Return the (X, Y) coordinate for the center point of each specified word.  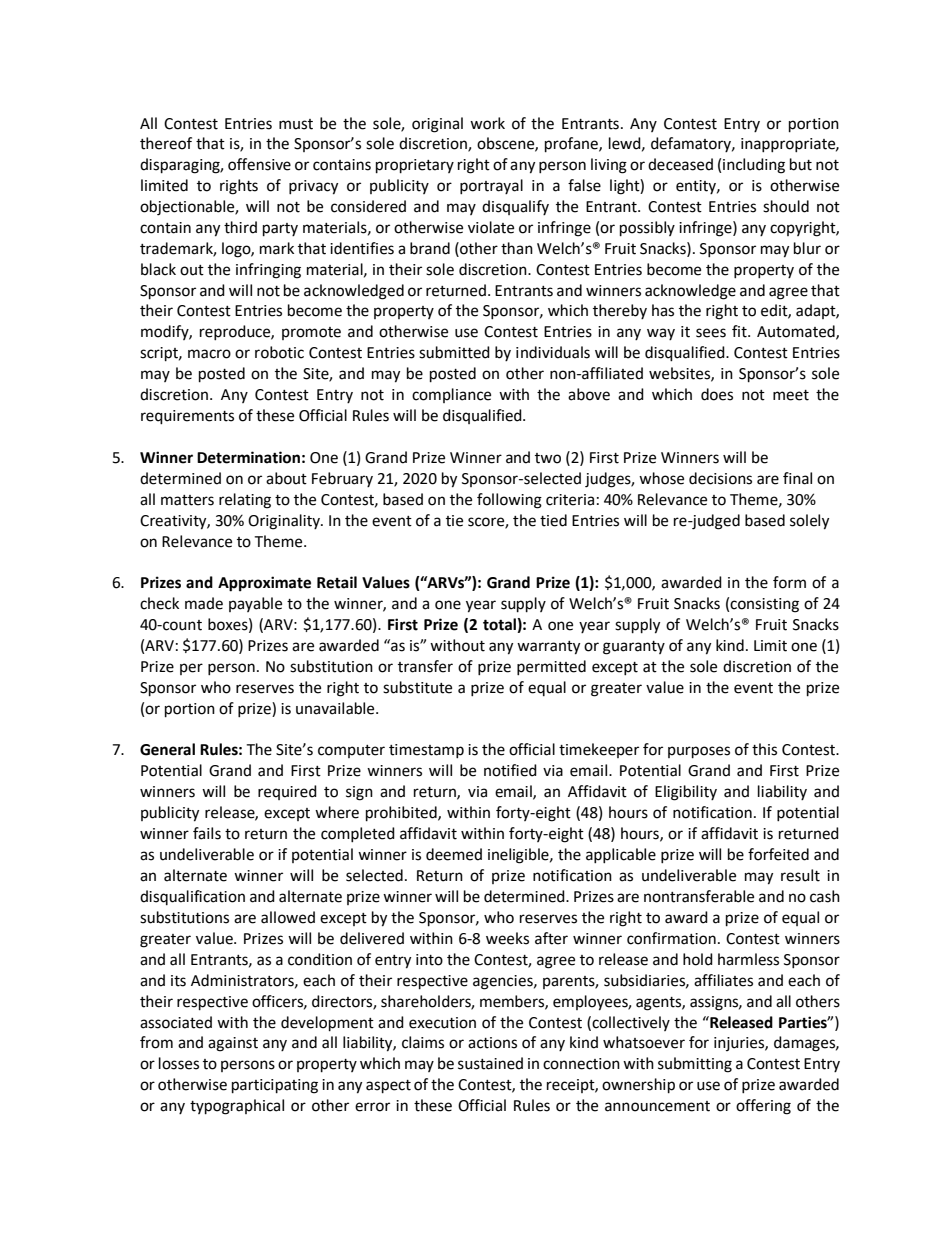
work (487, 123)
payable (255, 604)
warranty (548, 648)
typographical (237, 1107)
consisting (764, 605)
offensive (259, 164)
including (754, 166)
